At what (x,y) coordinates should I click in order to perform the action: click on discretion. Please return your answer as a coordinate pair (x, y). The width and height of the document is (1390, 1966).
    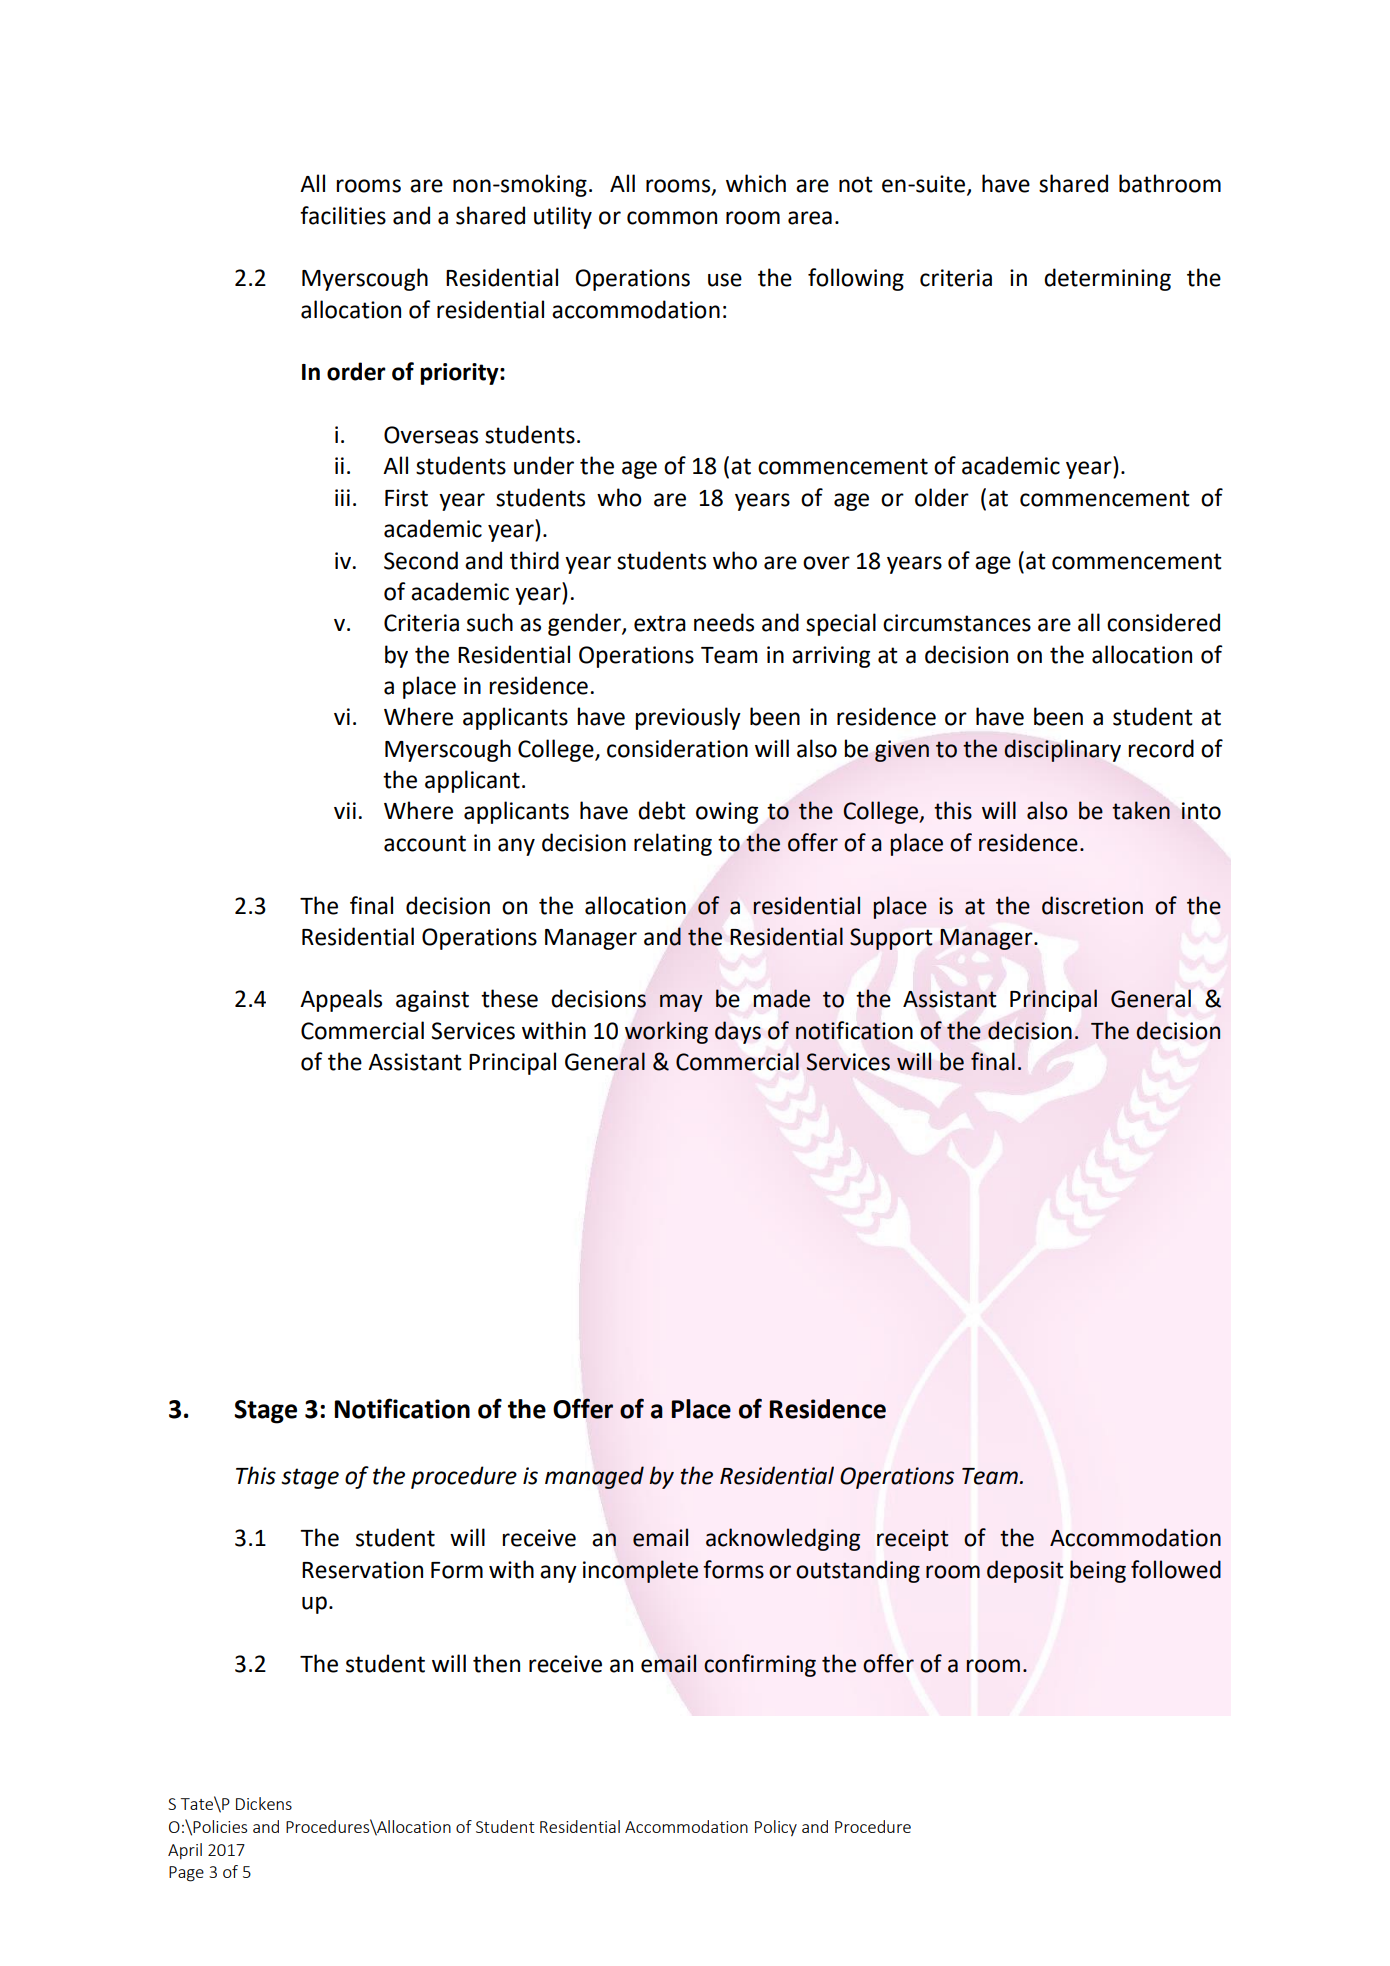
    Looking at the image, I should click on (1092, 905).
